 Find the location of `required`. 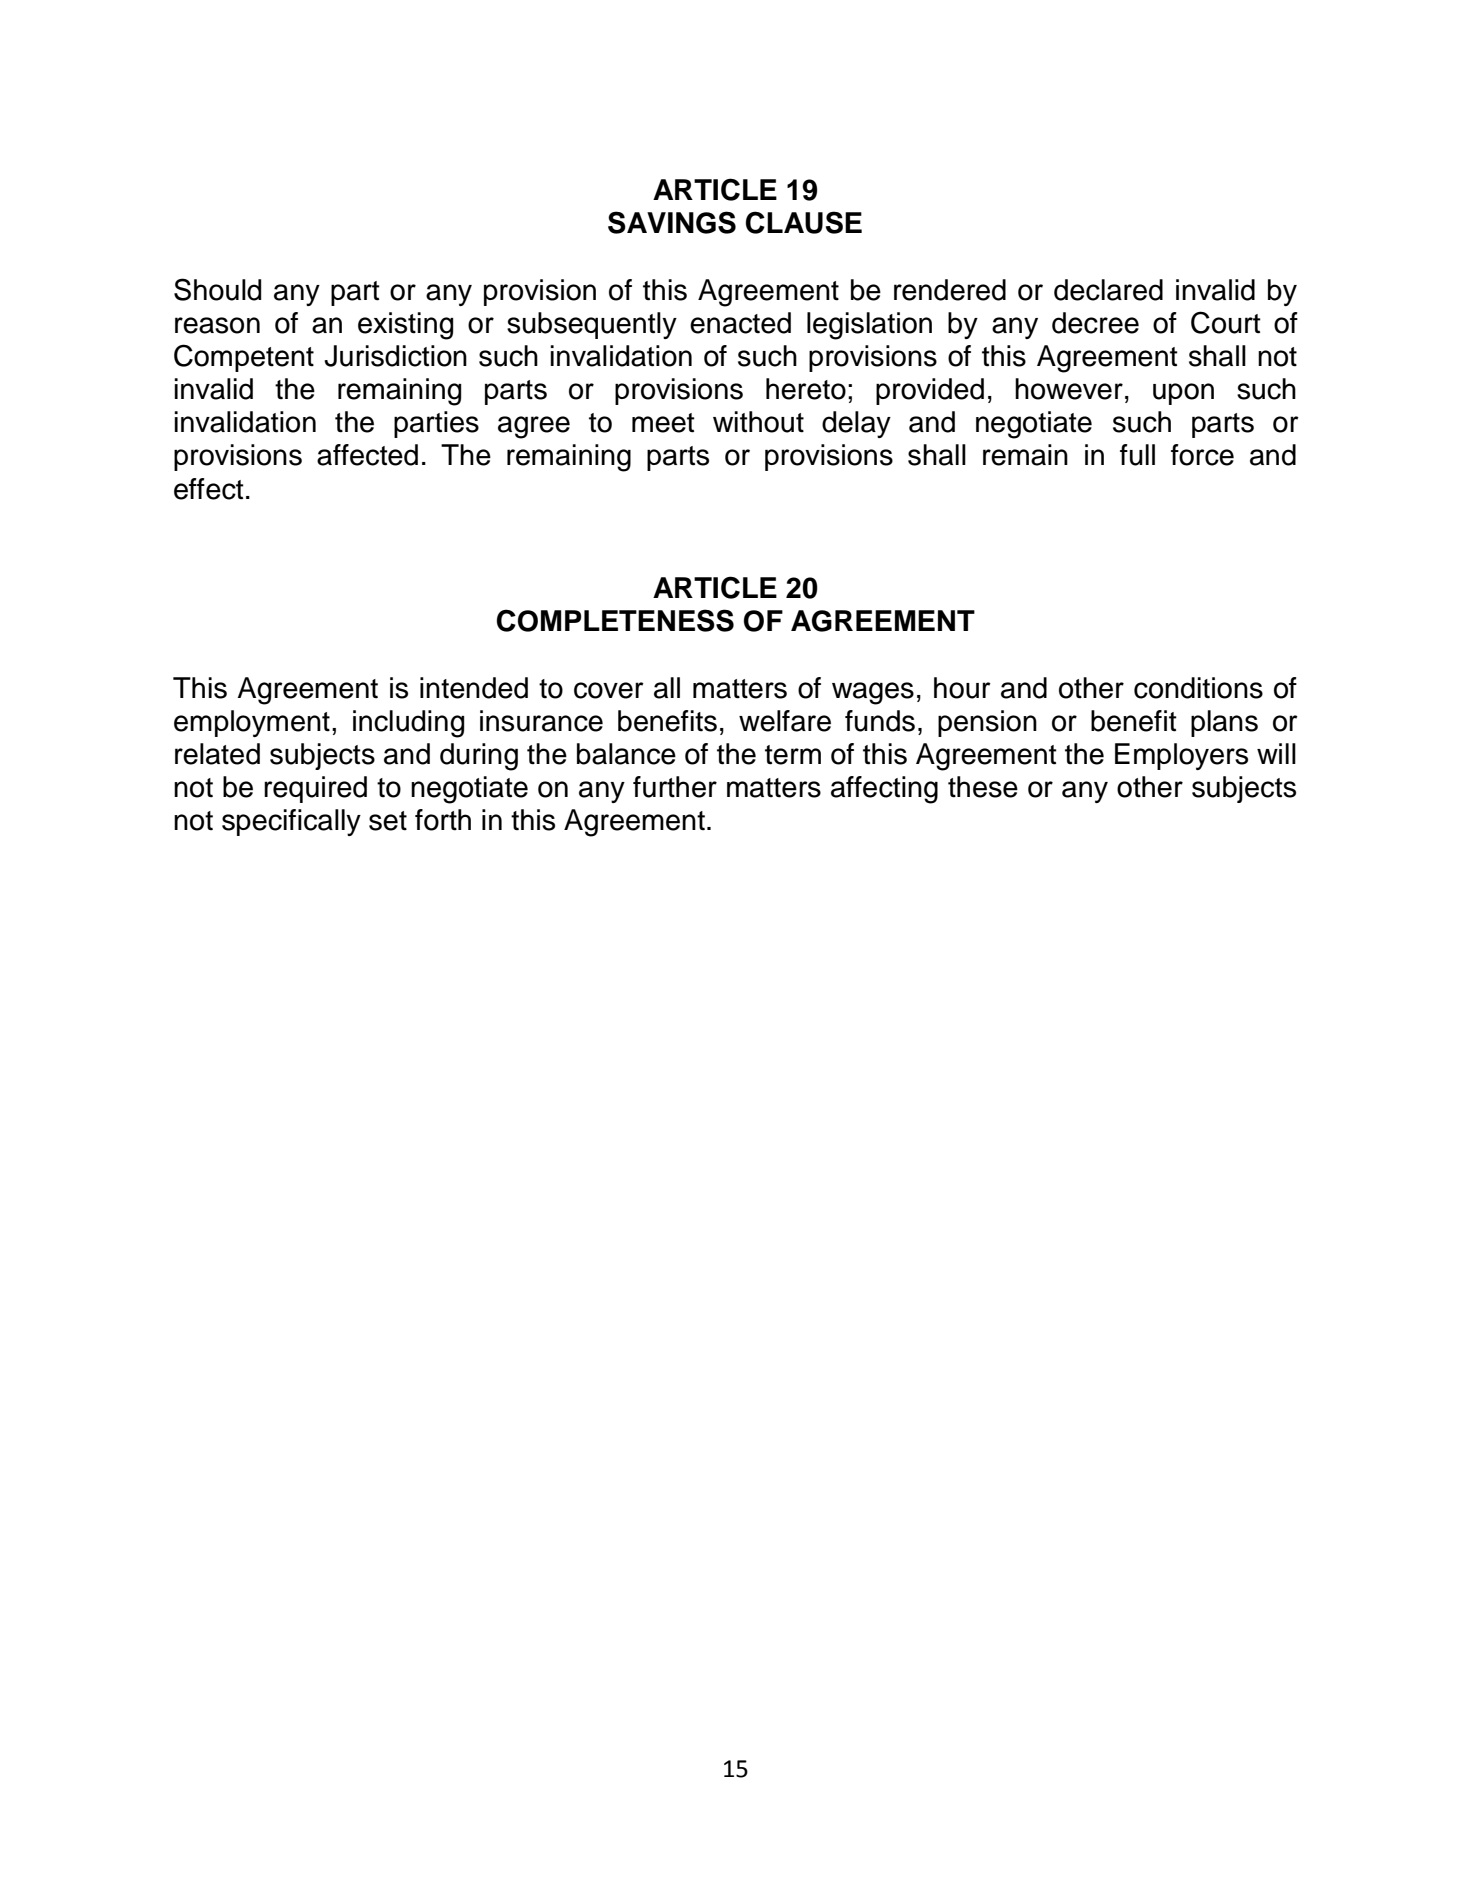

required is located at coordinates (315, 789).
